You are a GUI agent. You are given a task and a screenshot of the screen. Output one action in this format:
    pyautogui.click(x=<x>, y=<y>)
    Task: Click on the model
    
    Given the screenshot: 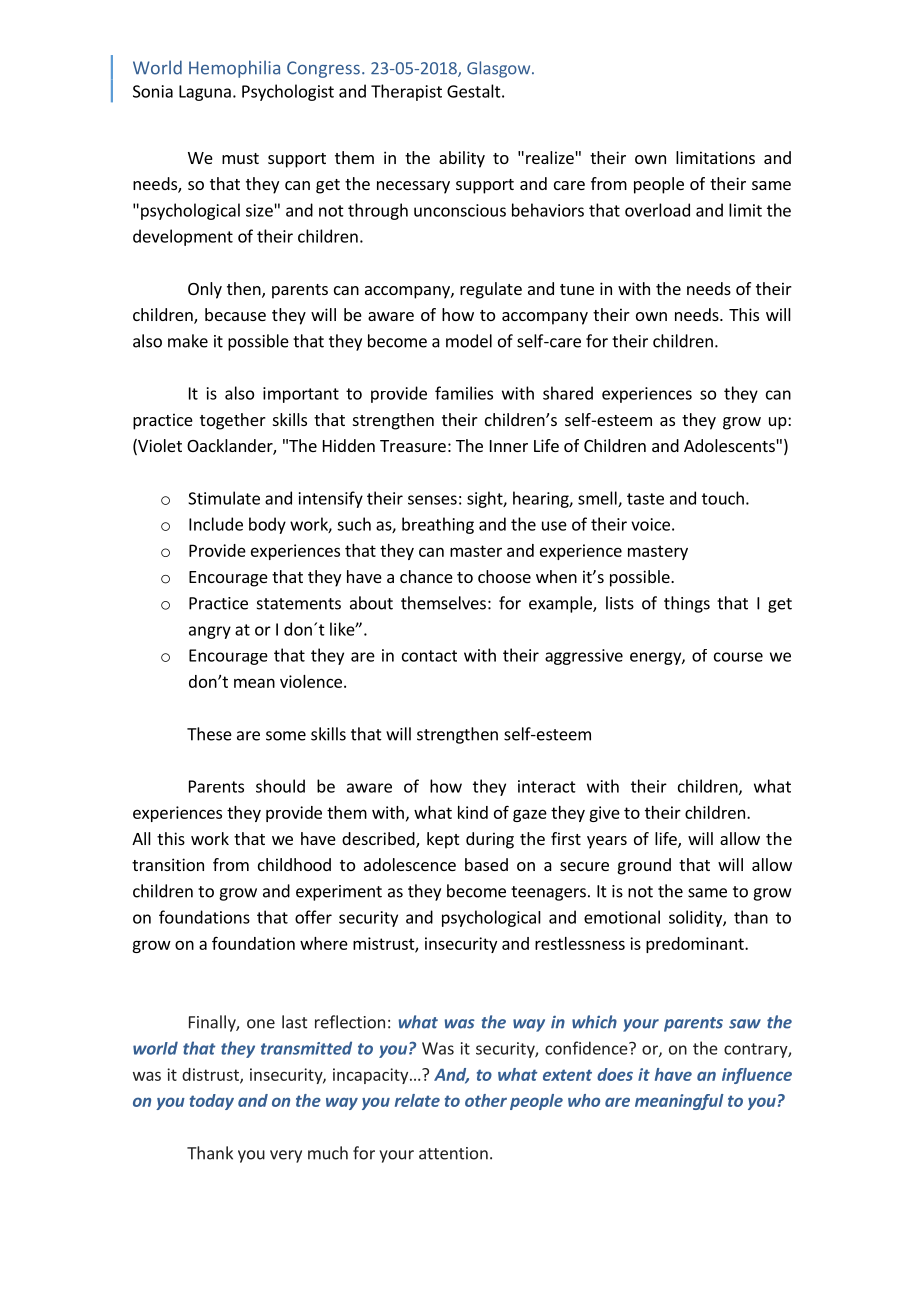 What is the action you would take?
    pyautogui.click(x=469, y=341)
